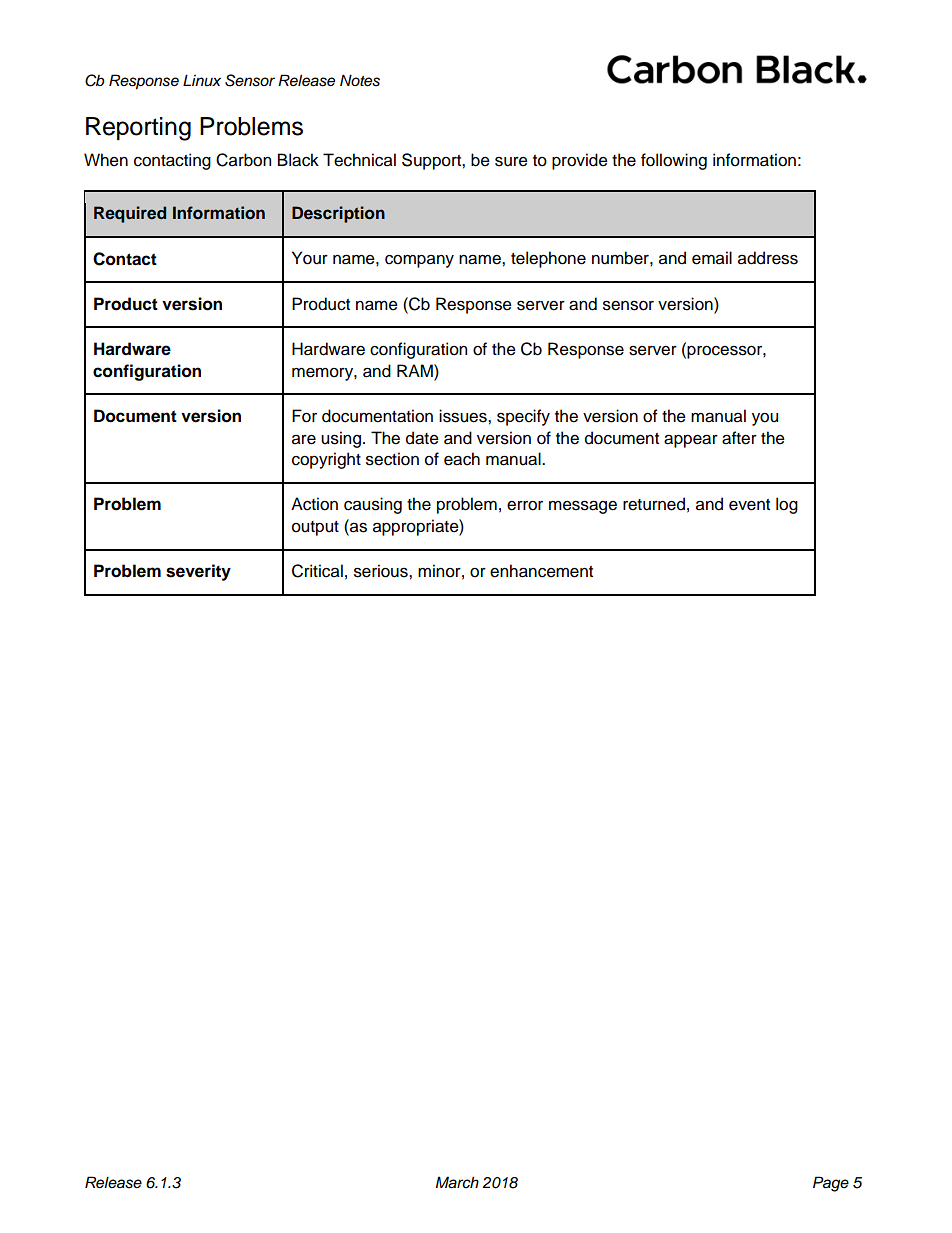 The image size is (952, 1233). Describe the element at coordinates (511, 161) in the document. I see `sure` at that location.
